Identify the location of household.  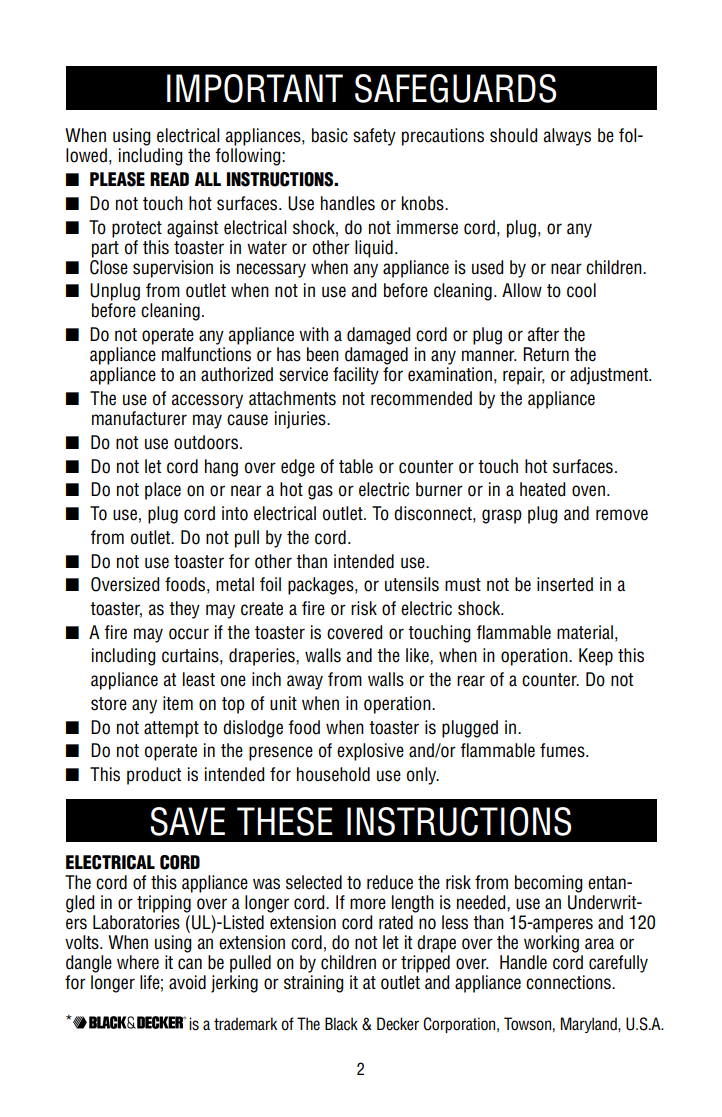
(333, 774).
